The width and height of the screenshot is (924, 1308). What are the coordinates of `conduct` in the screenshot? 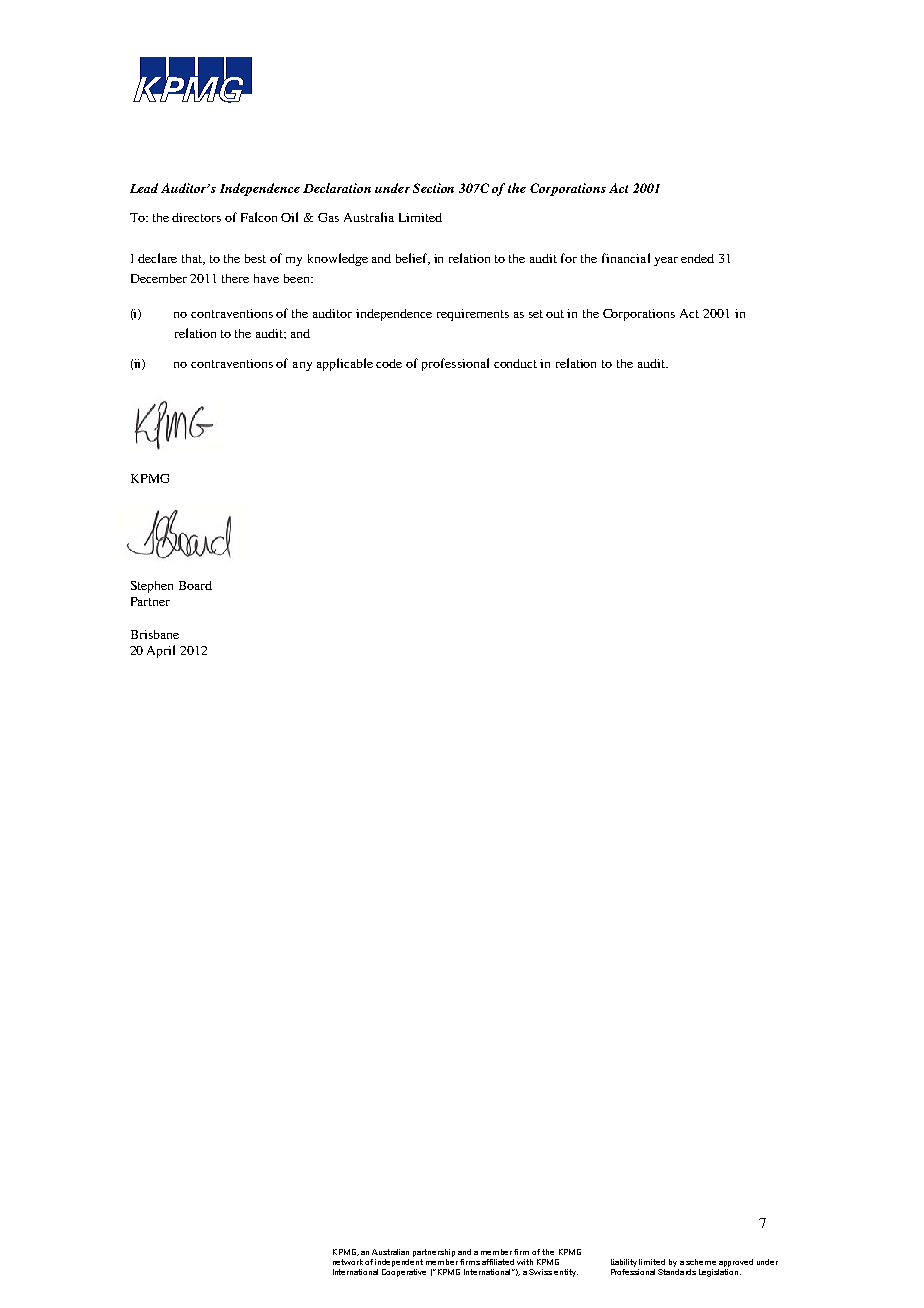 It's located at (515, 363).
